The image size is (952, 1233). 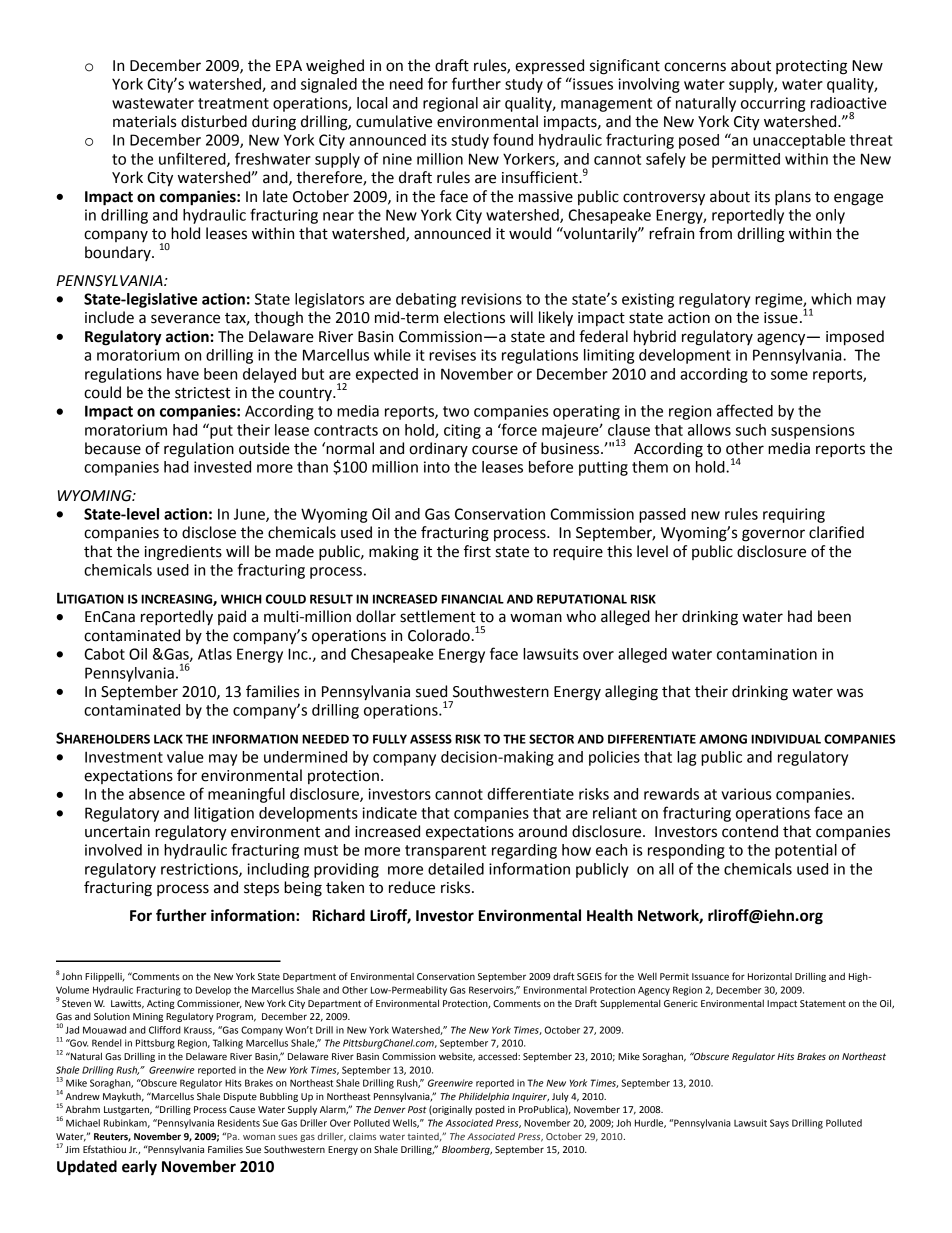 I want to click on restrictions, so click(x=200, y=870).
